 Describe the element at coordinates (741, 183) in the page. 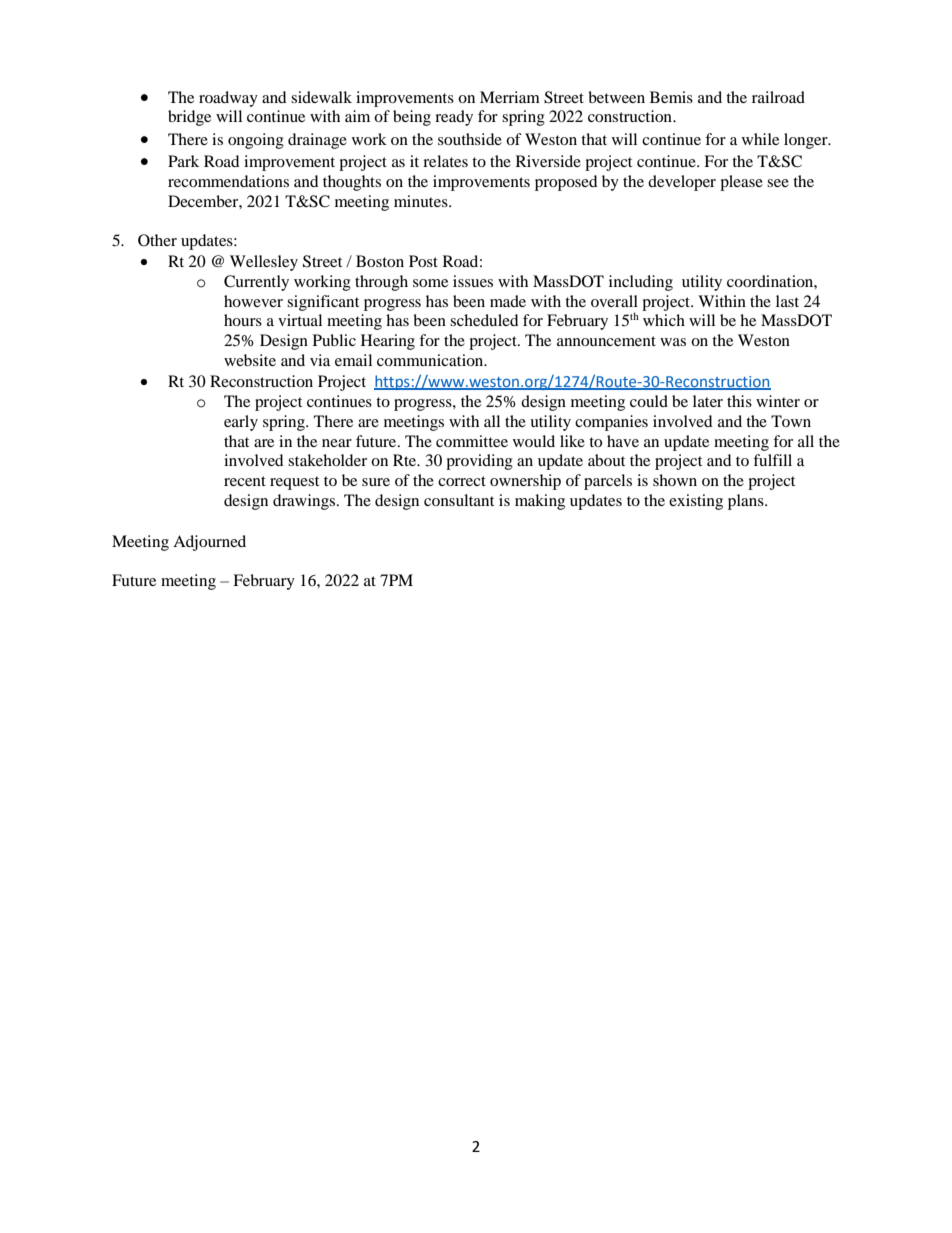

I see `please` at that location.
